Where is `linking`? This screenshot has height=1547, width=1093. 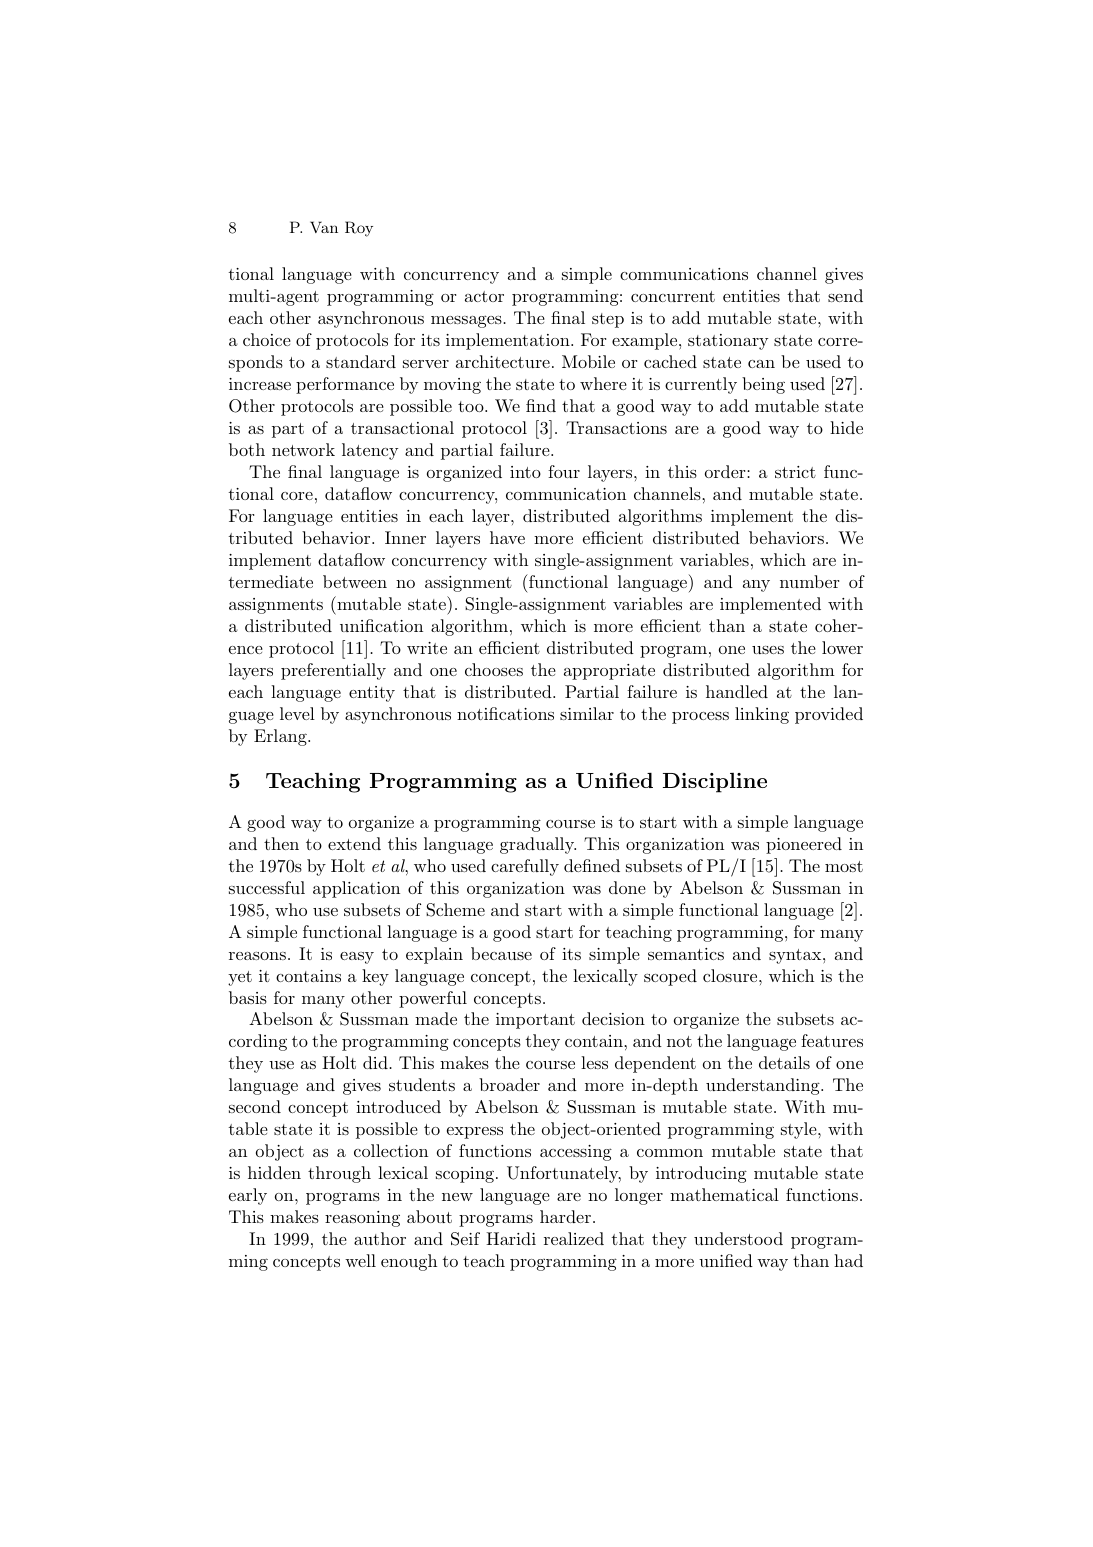
linking is located at coordinates (762, 715).
